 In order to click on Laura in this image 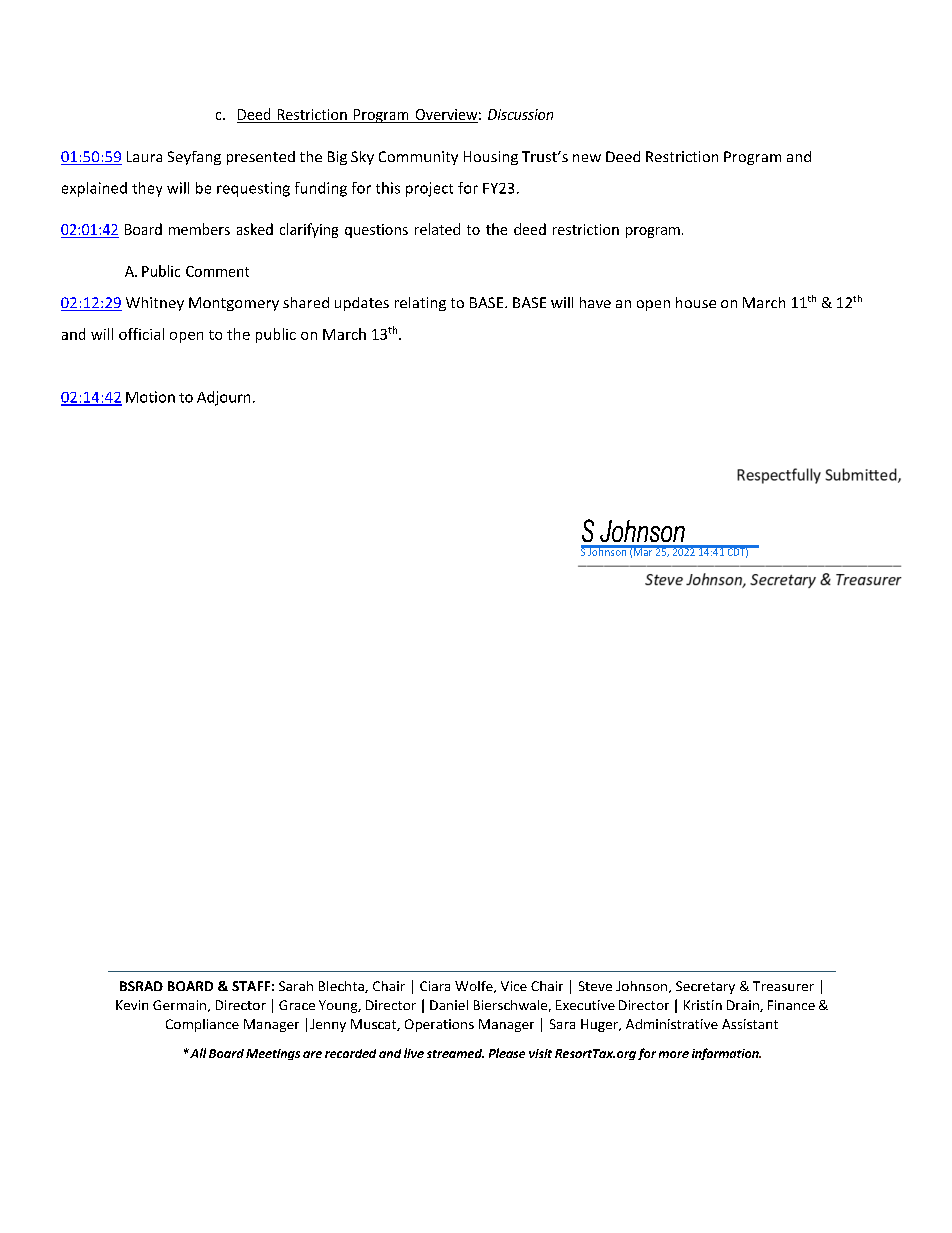, I will do `click(144, 156)`.
